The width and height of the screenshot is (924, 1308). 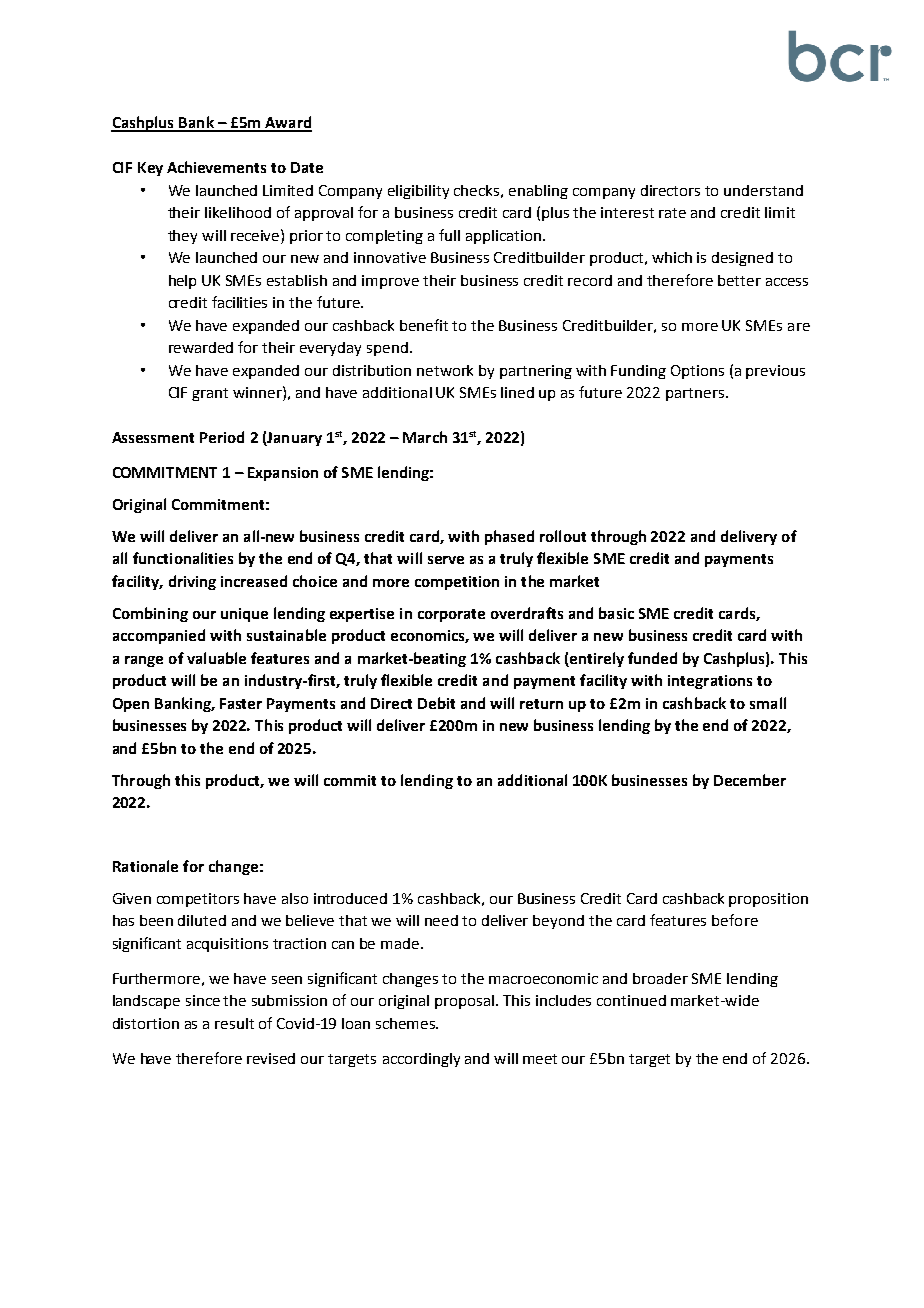 What do you see at coordinates (763, 190) in the screenshot?
I see `understand` at bounding box center [763, 190].
